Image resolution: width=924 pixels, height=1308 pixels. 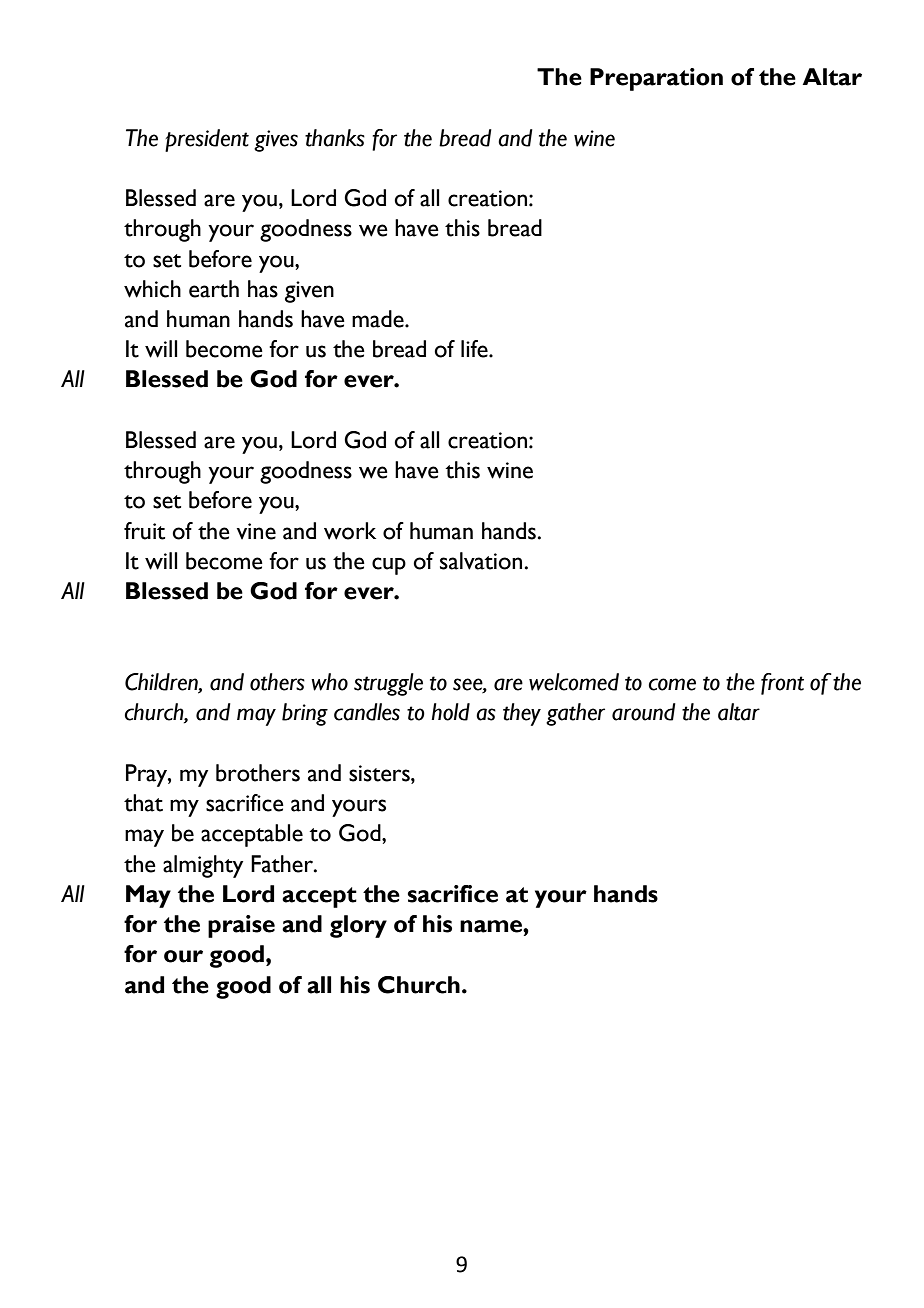 What do you see at coordinates (481, 561) in the screenshot?
I see `salvation` at bounding box center [481, 561].
